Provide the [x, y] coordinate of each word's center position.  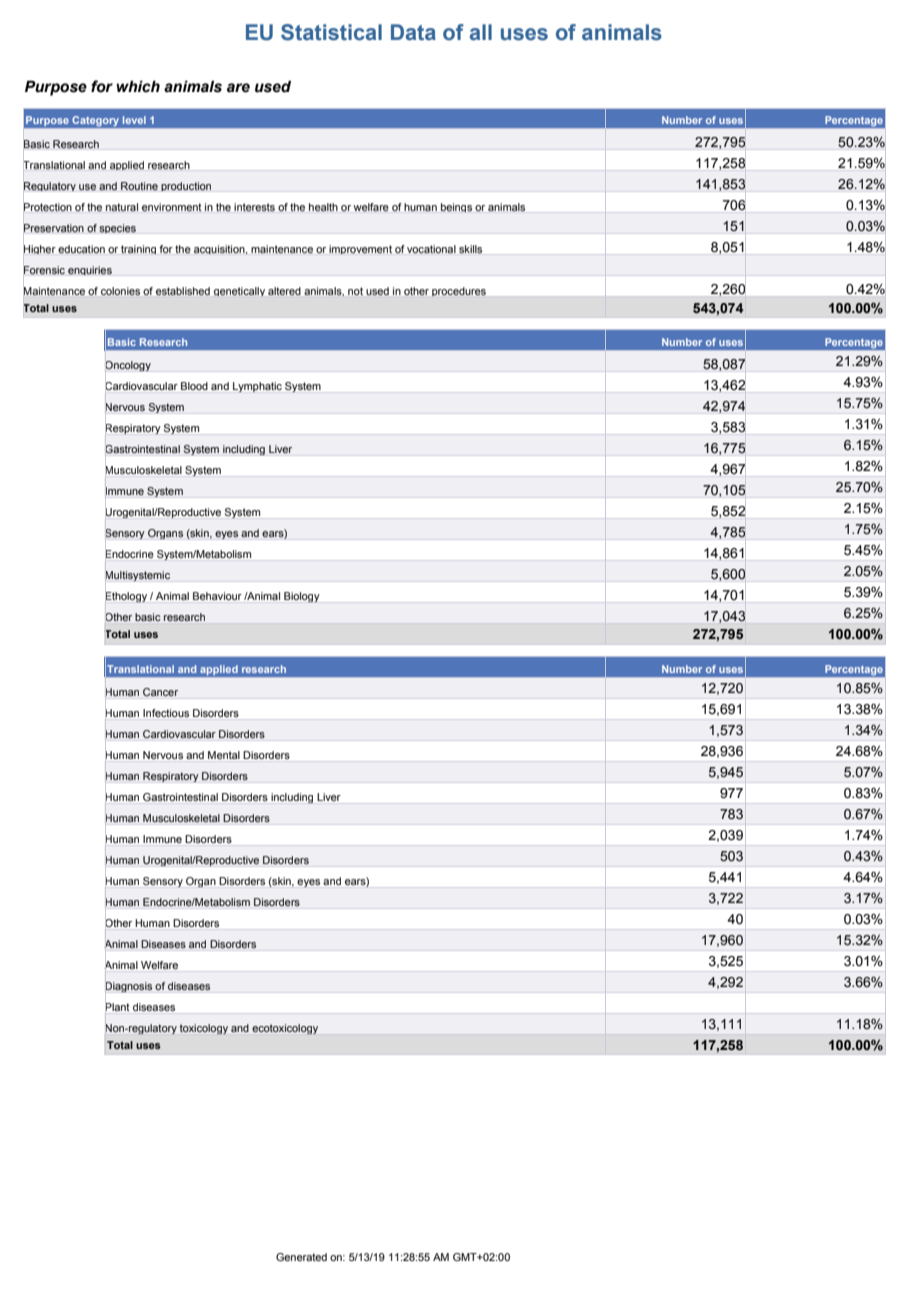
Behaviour [217, 596]
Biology [302, 597]
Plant [117, 1007]
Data [413, 32]
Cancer [160, 692]
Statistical [331, 32]
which [138, 86]
